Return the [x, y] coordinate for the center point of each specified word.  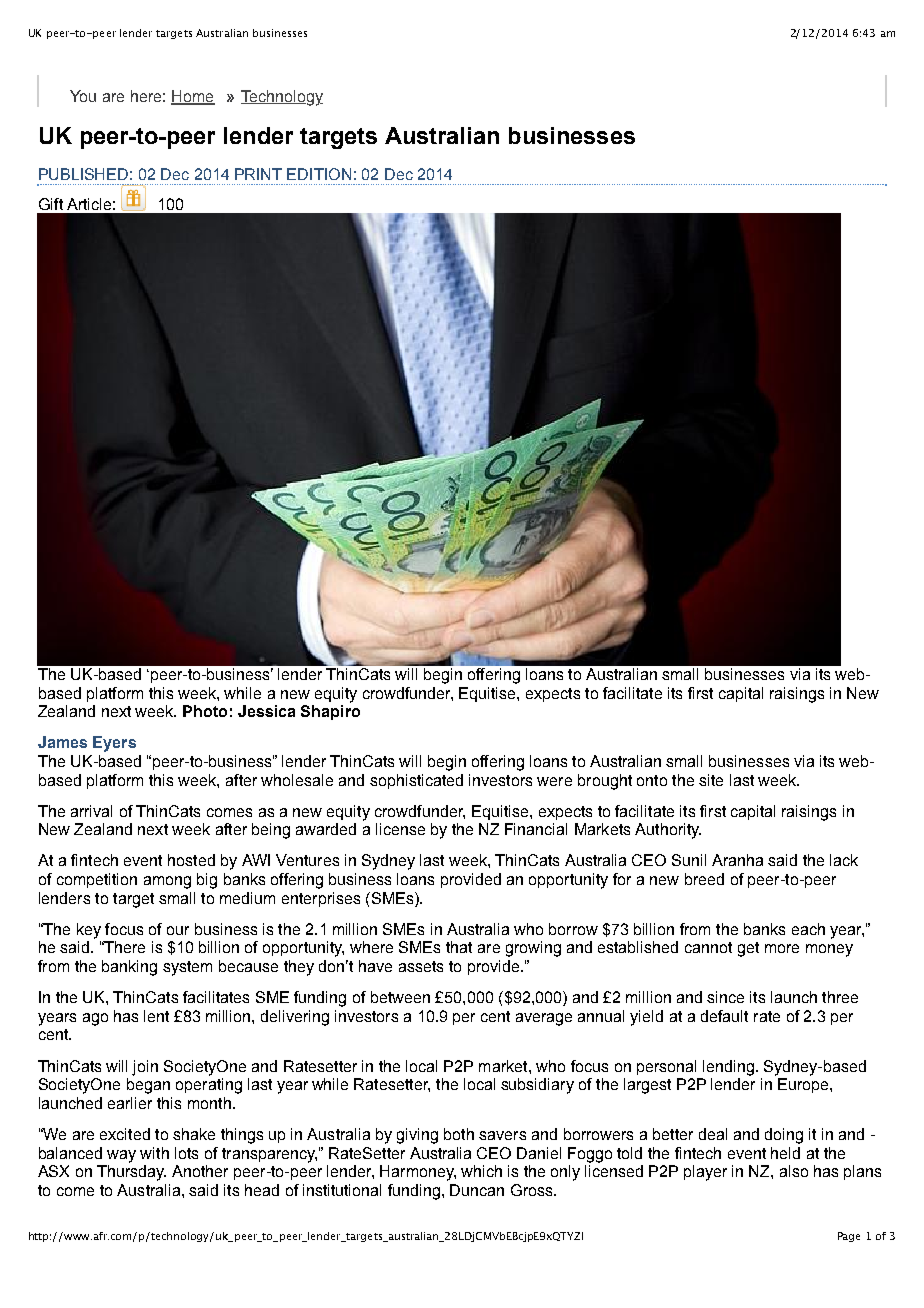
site [711, 780]
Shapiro [330, 712]
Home [193, 97]
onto [652, 780]
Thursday [131, 1173]
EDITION [319, 174]
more [782, 948]
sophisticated [416, 781]
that [459, 947]
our [178, 930]
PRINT [258, 174]
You [83, 96]
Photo [205, 711]
